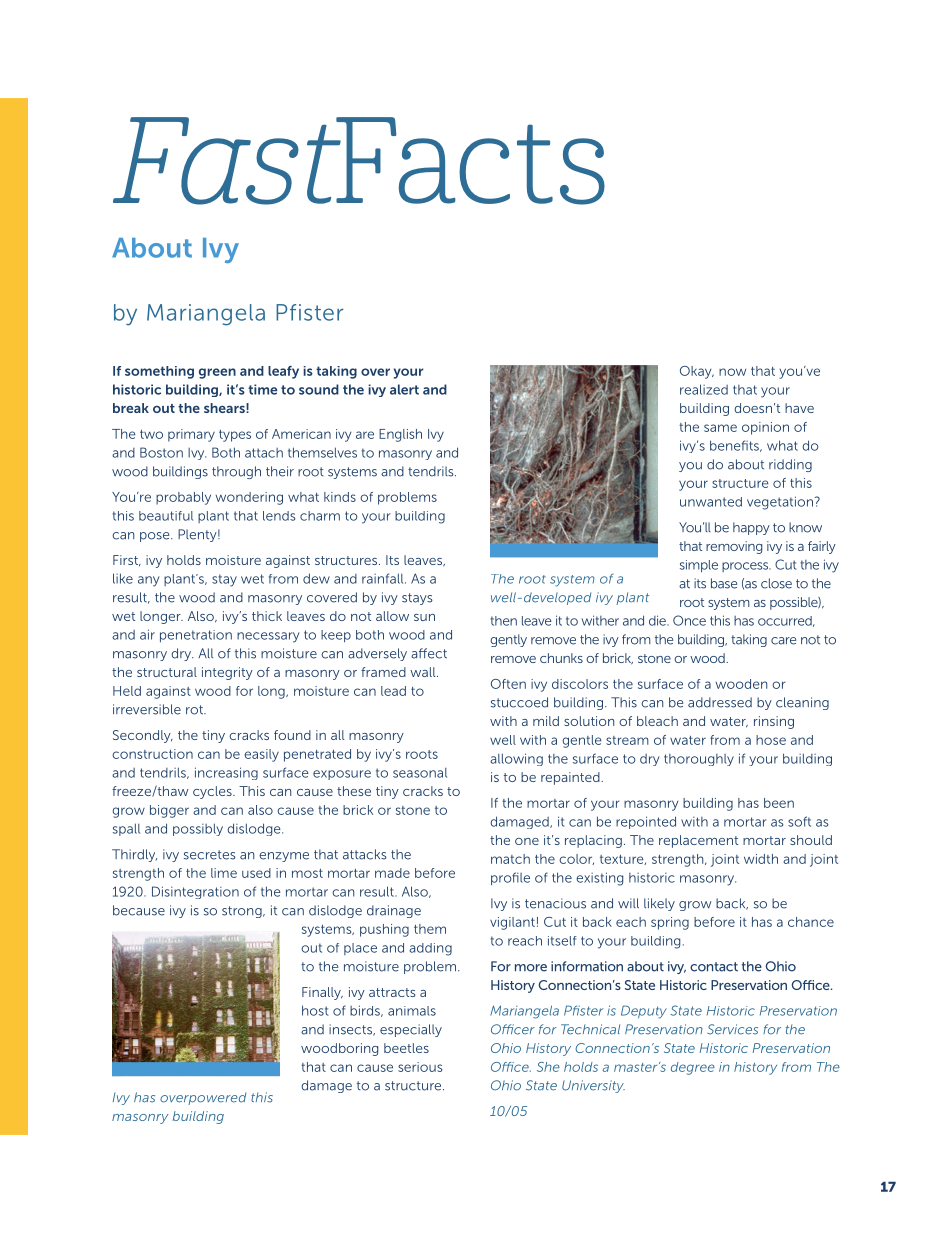 The image size is (952, 1233). Describe the element at coordinates (693, 1068) in the screenshot. I see `degree` at that location.
